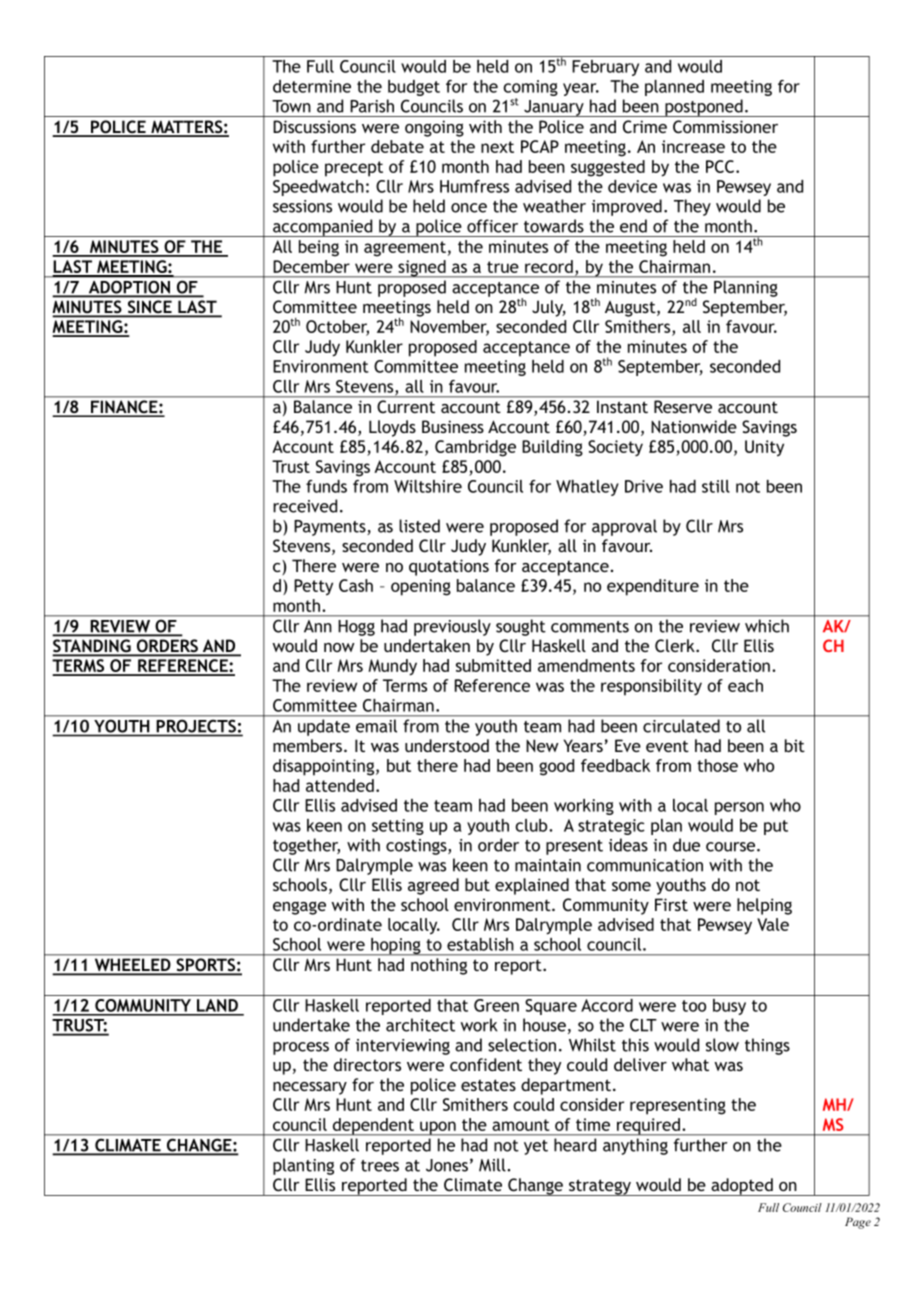 This image has width=924, height=1308. Describe the element at coordinates (600, 1187) in the image. I see `strategy` at that location.
